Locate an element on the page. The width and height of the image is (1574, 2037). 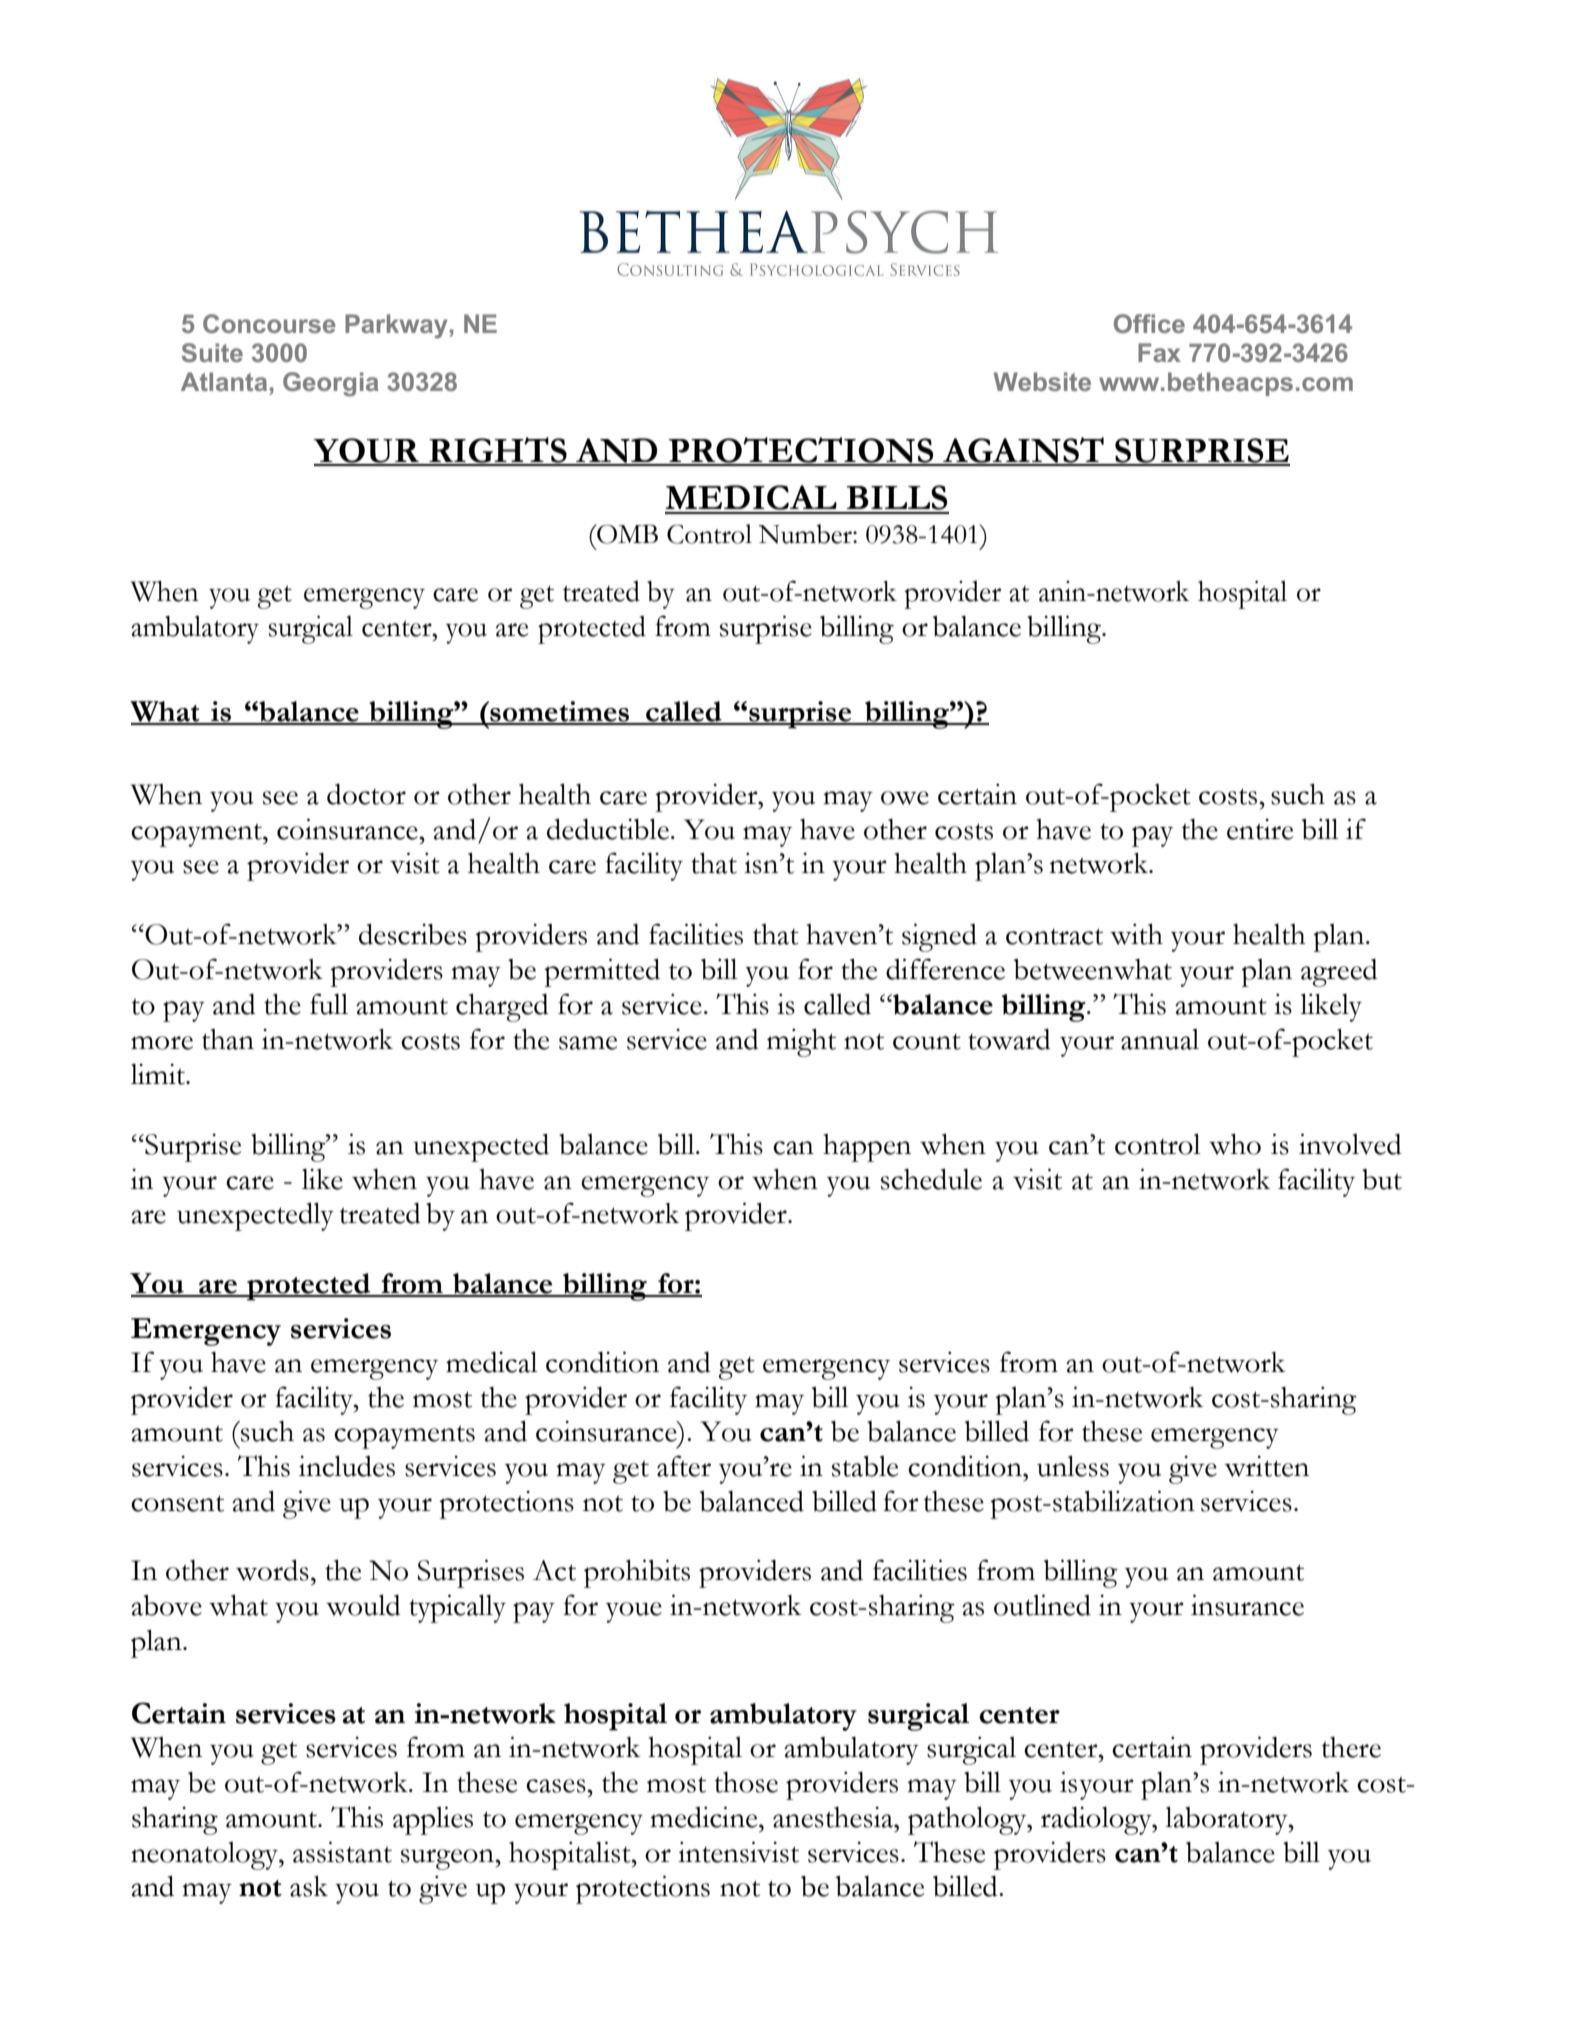
owe is located at coordinates (905, 798).
